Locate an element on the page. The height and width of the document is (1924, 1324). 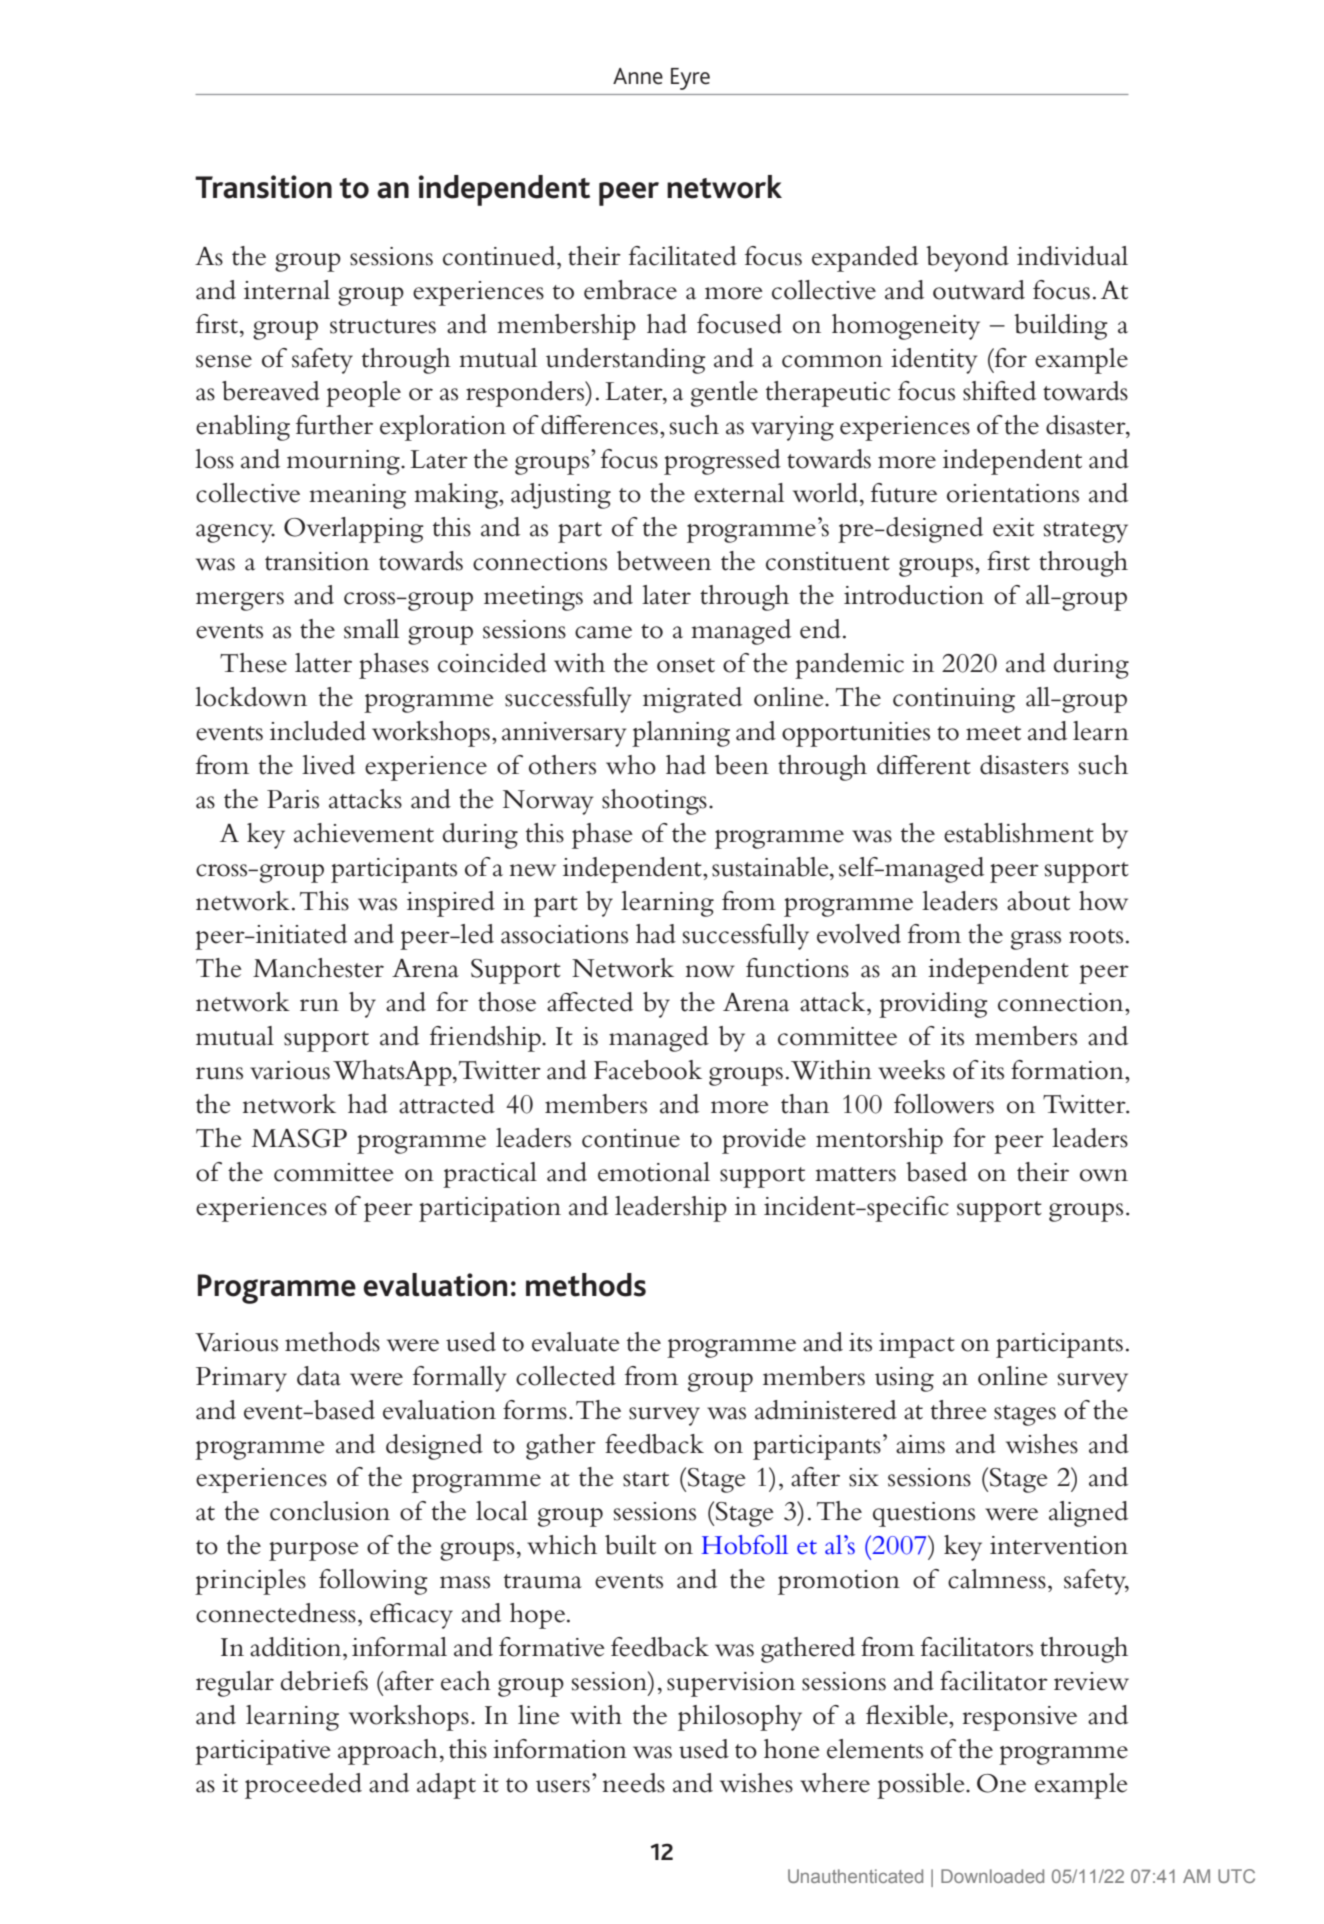
Eyre is located at coordinates (690, 79).
